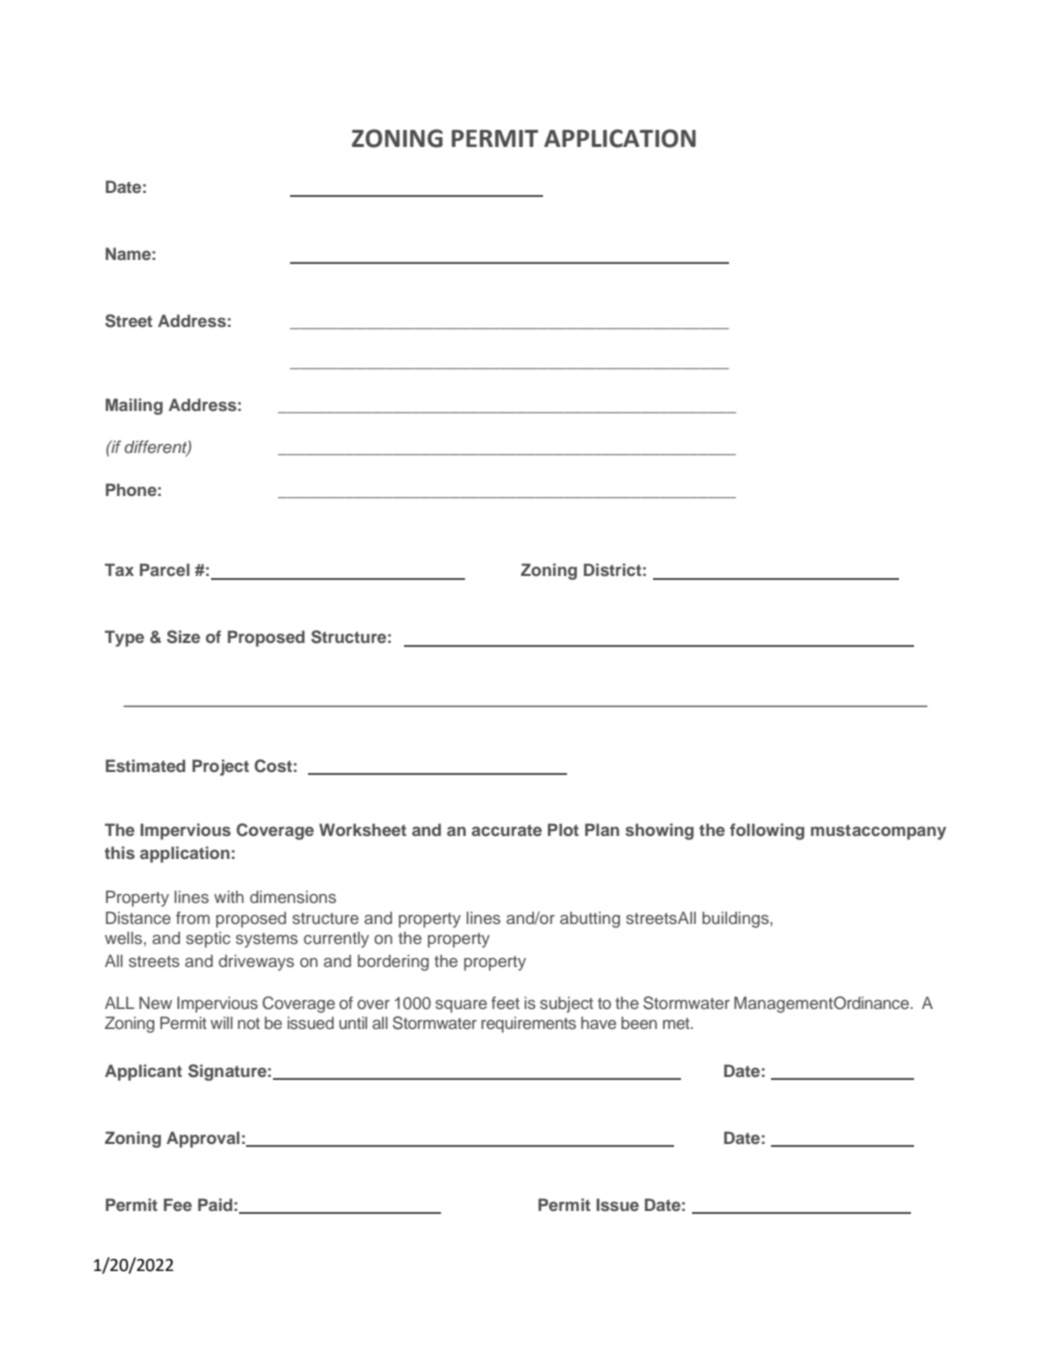 The image size is (1051, 1361). Describe the element at coordinates (165, 569) in the screenshot. I see `Parcel` at that location.
